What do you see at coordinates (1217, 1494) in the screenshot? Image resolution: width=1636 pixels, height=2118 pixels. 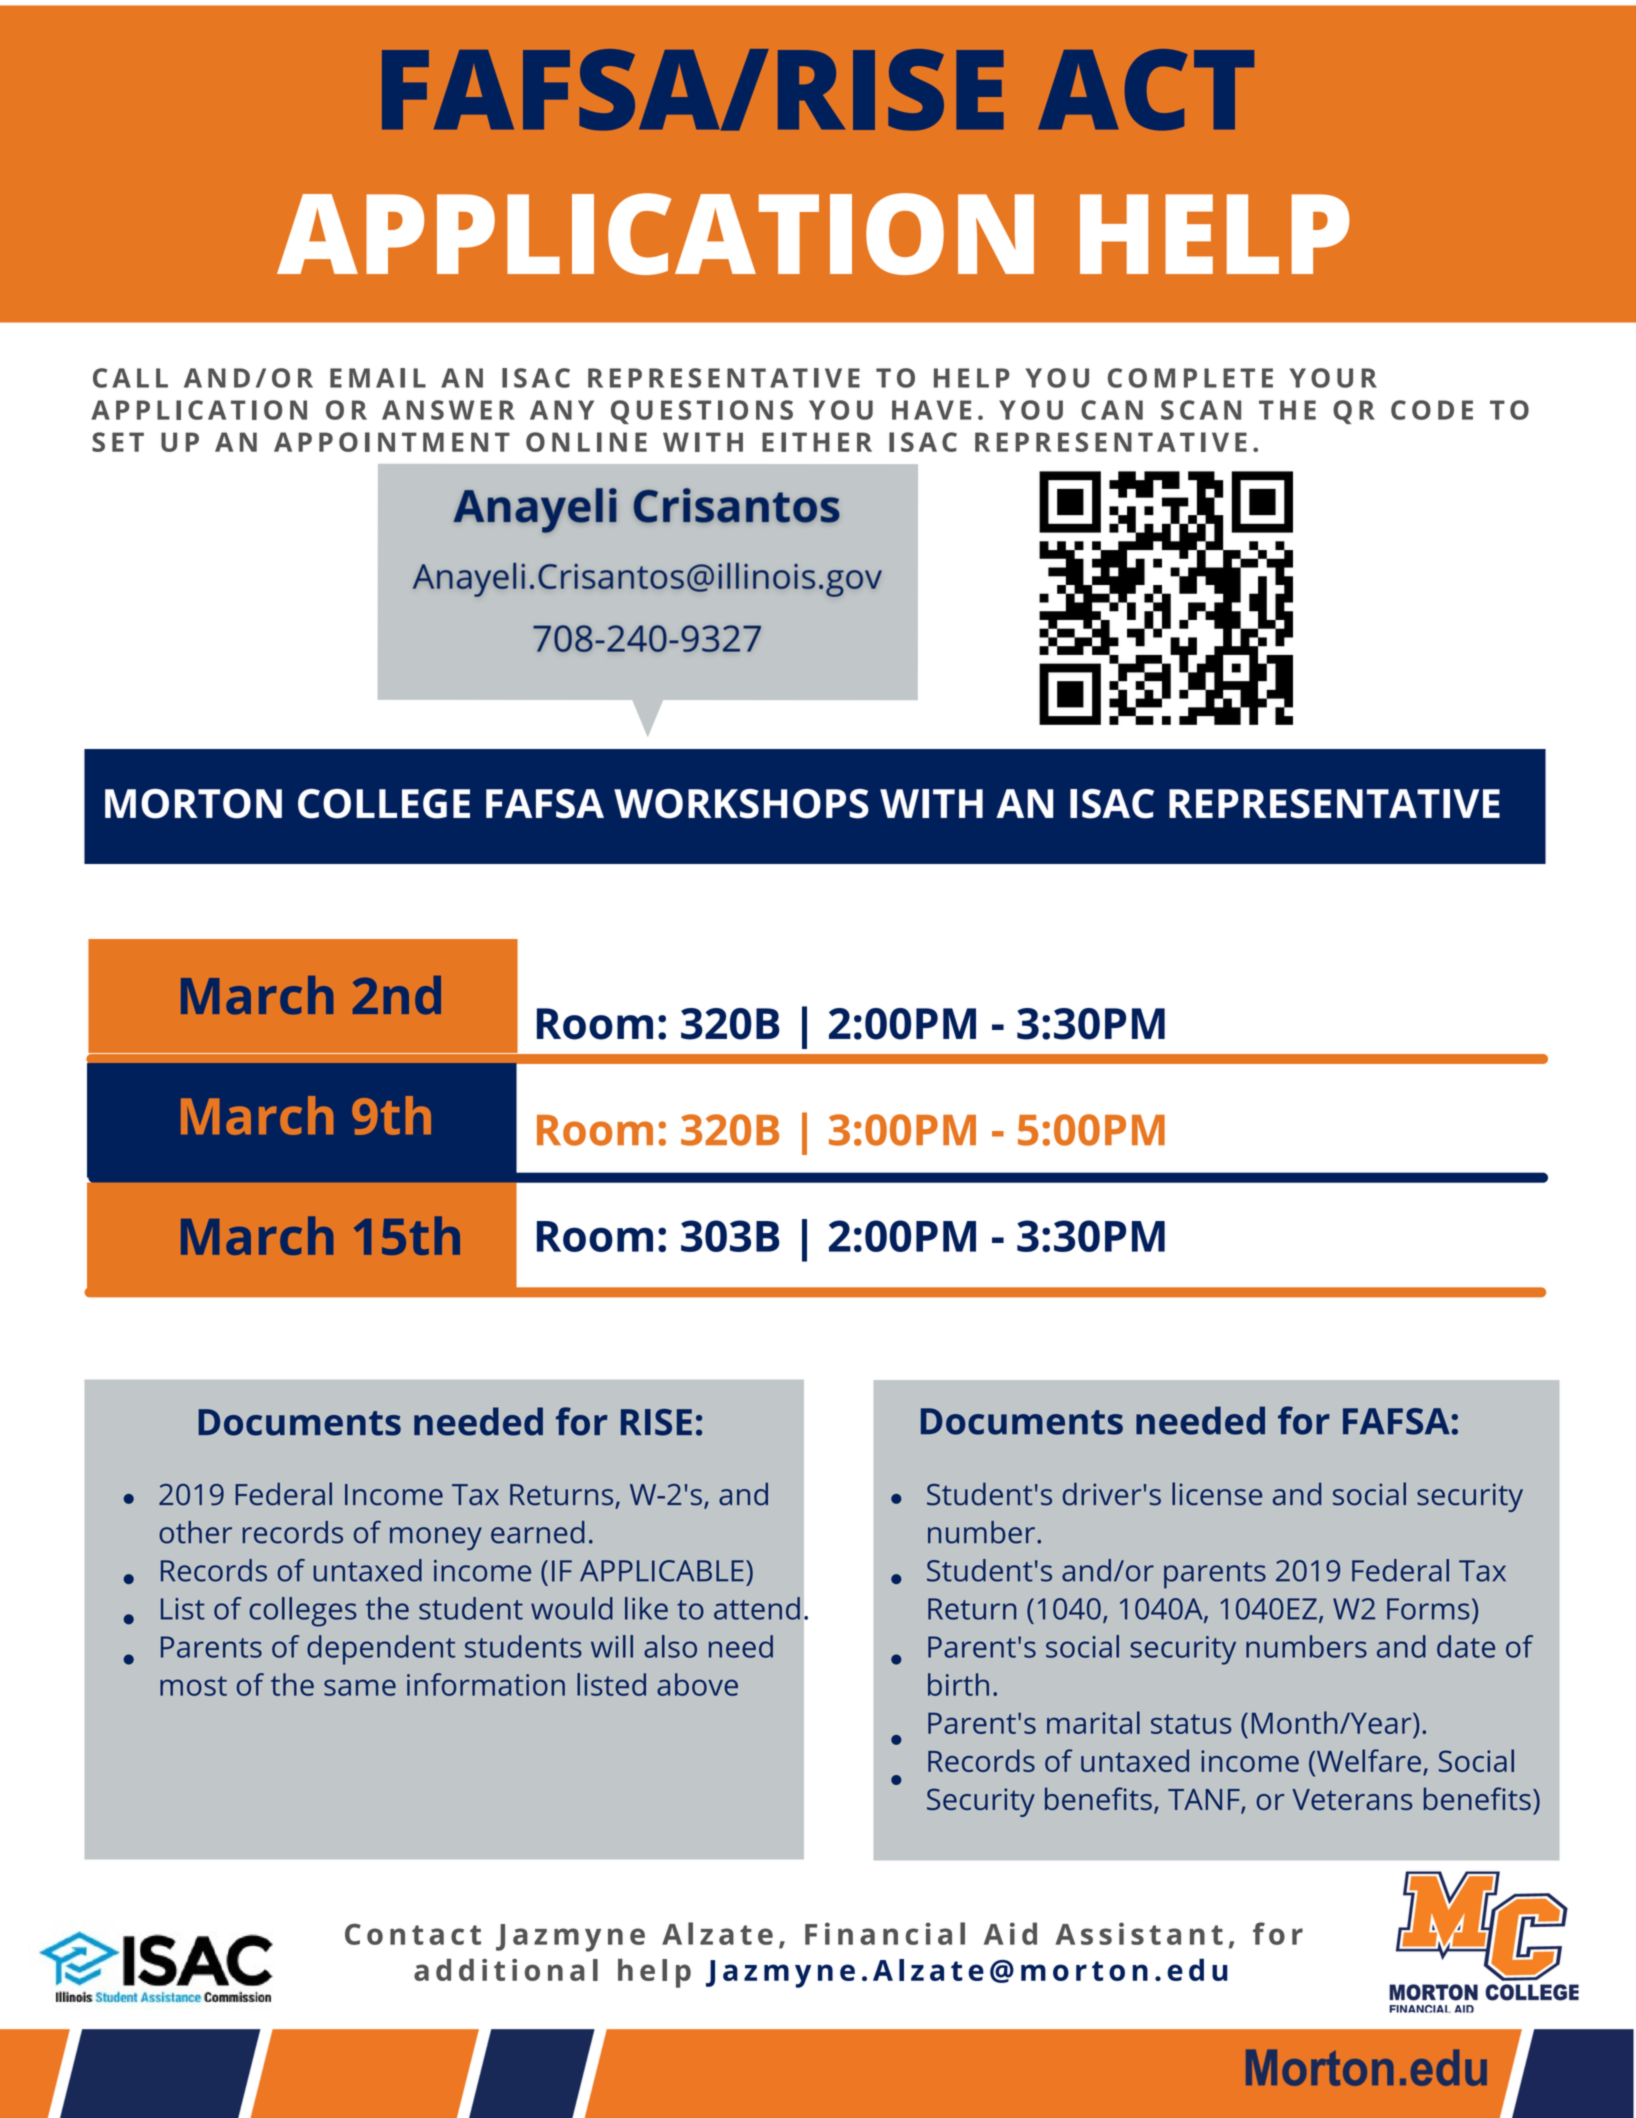 I see `license` at bounding box center [1217, 1494].
